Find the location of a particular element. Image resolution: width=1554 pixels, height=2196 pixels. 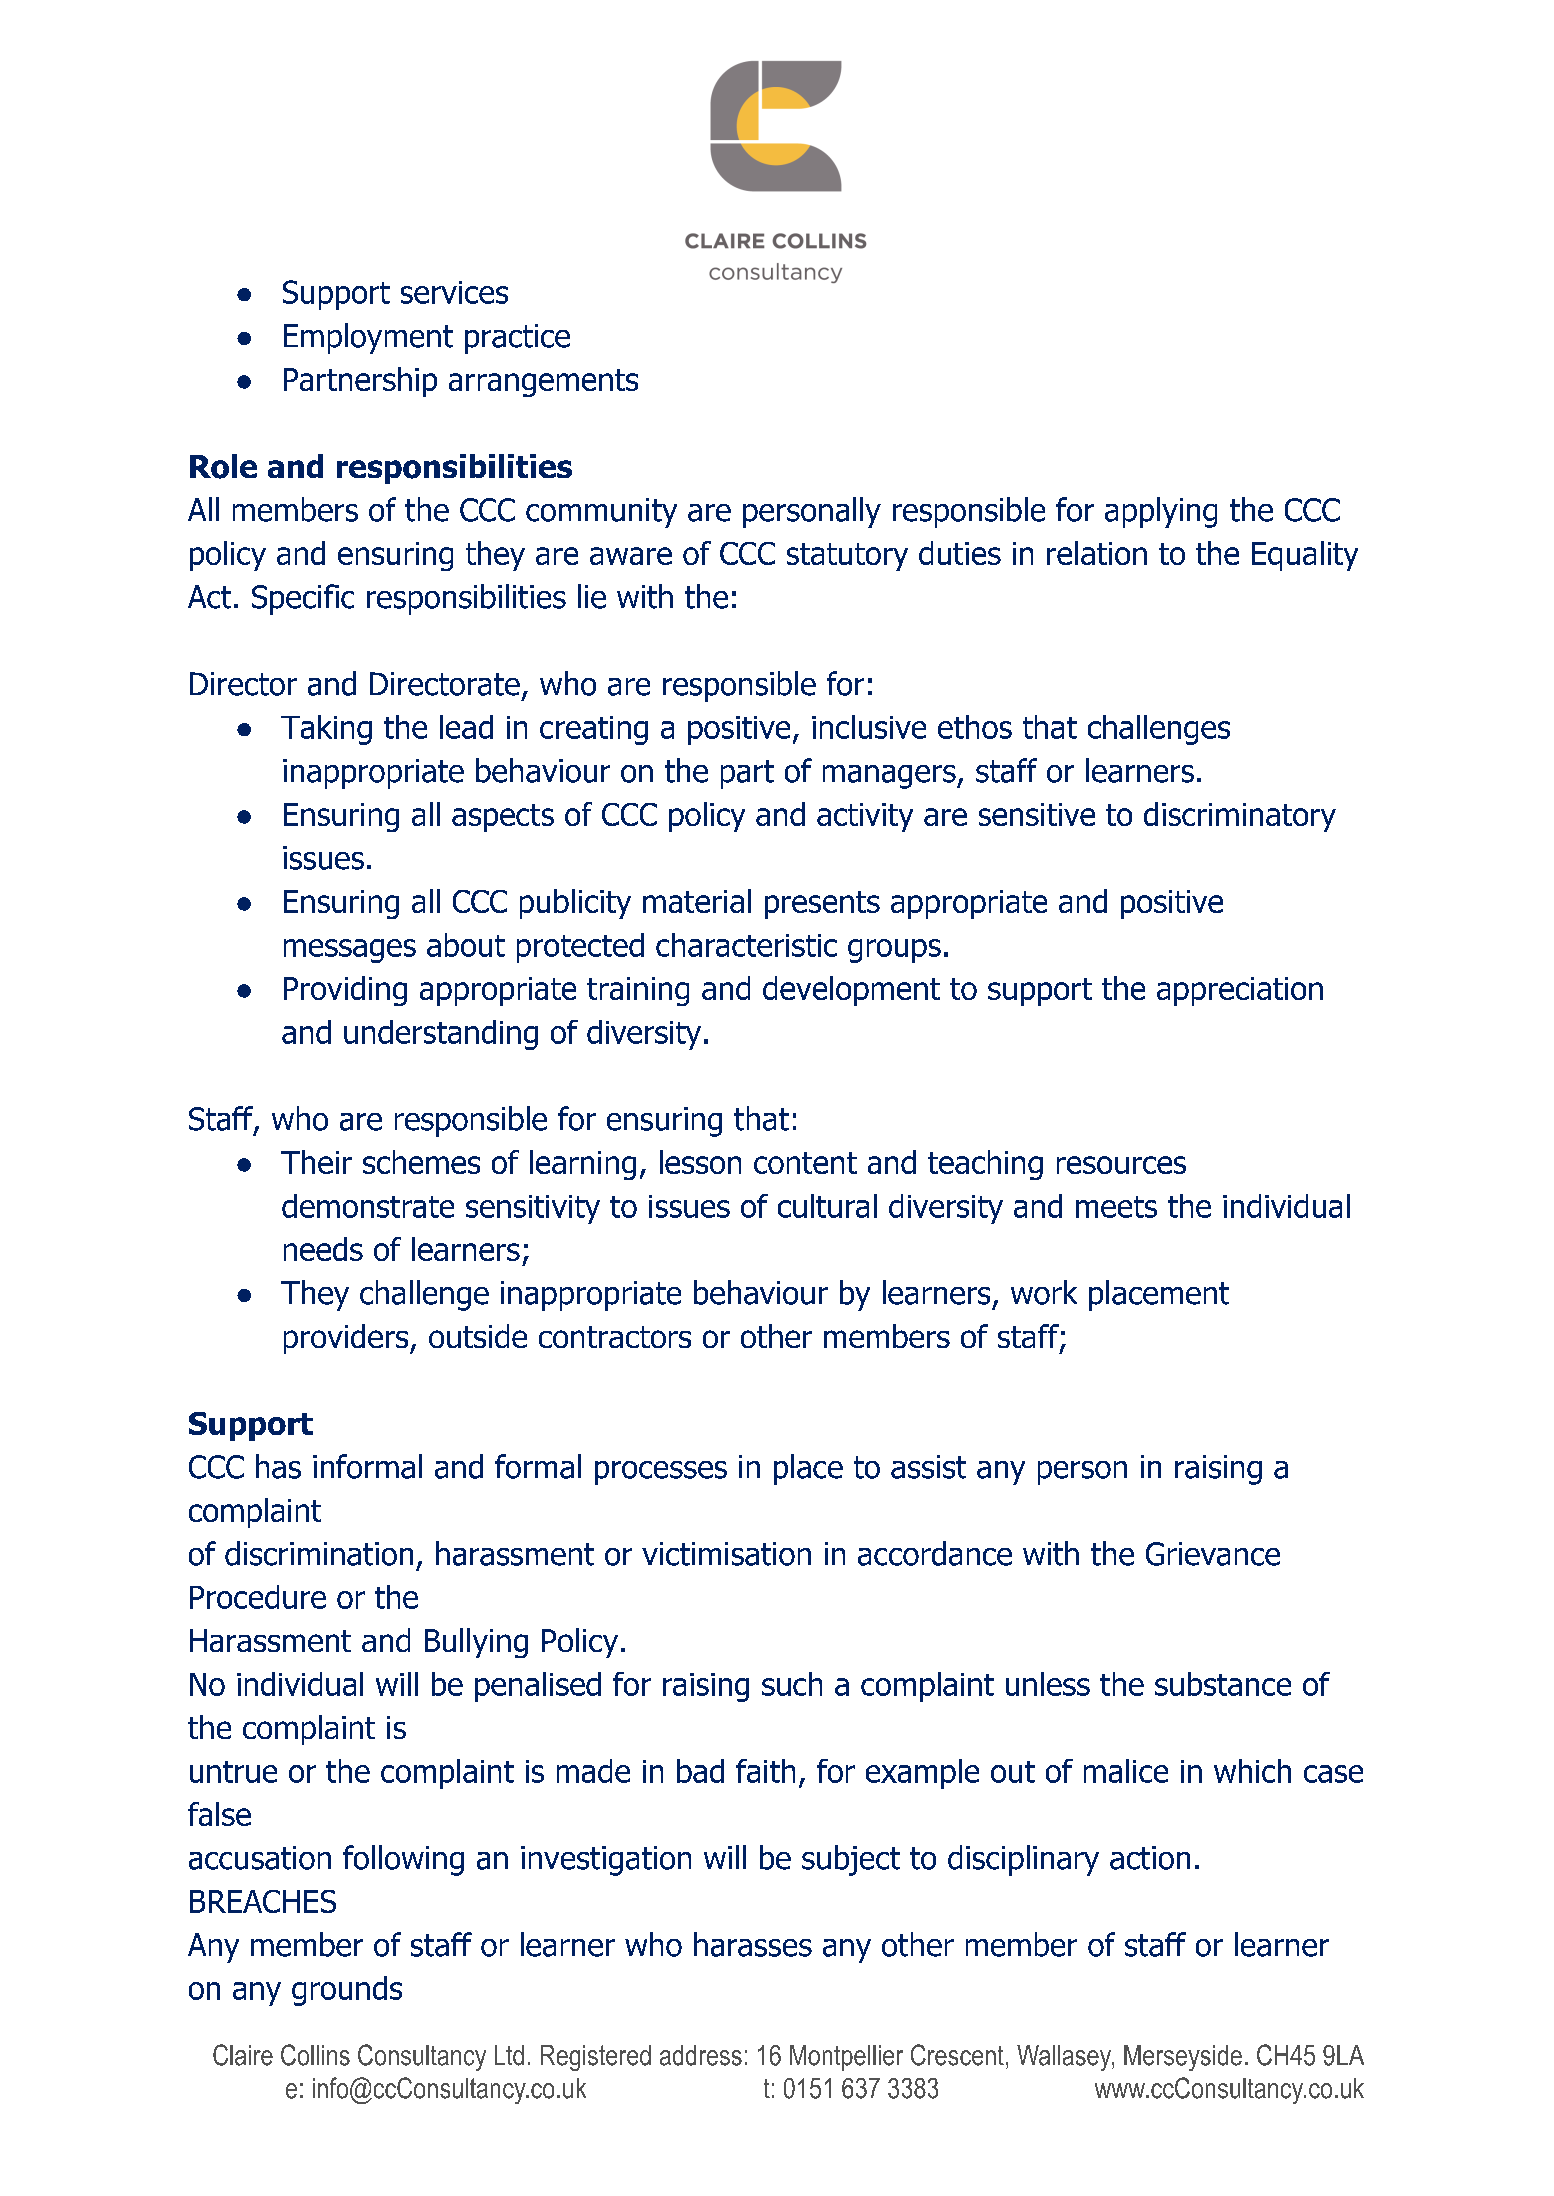

presents is located at coordinates (822, 905).
